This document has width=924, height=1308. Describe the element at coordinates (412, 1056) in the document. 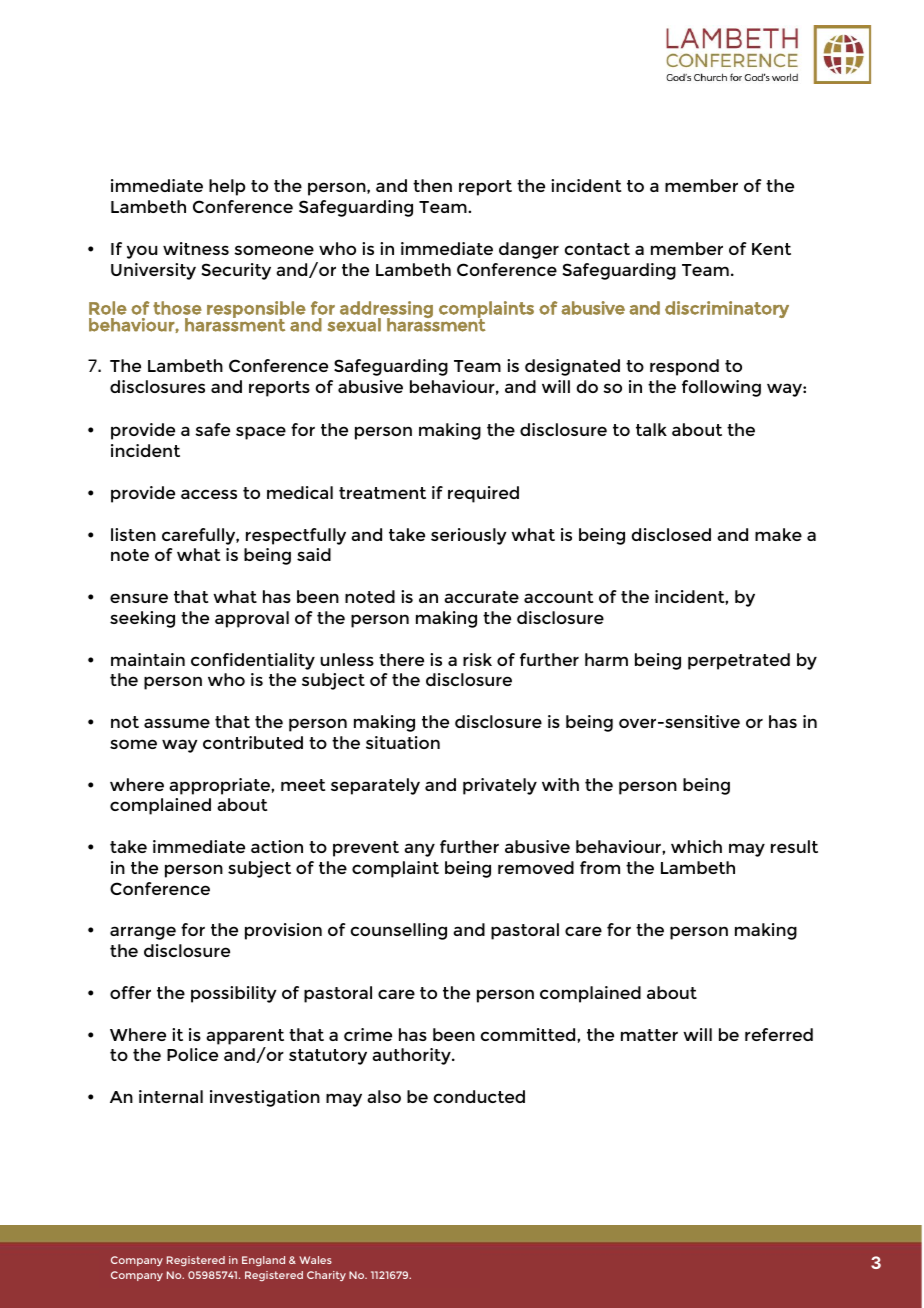

I see `authority` at that location.
